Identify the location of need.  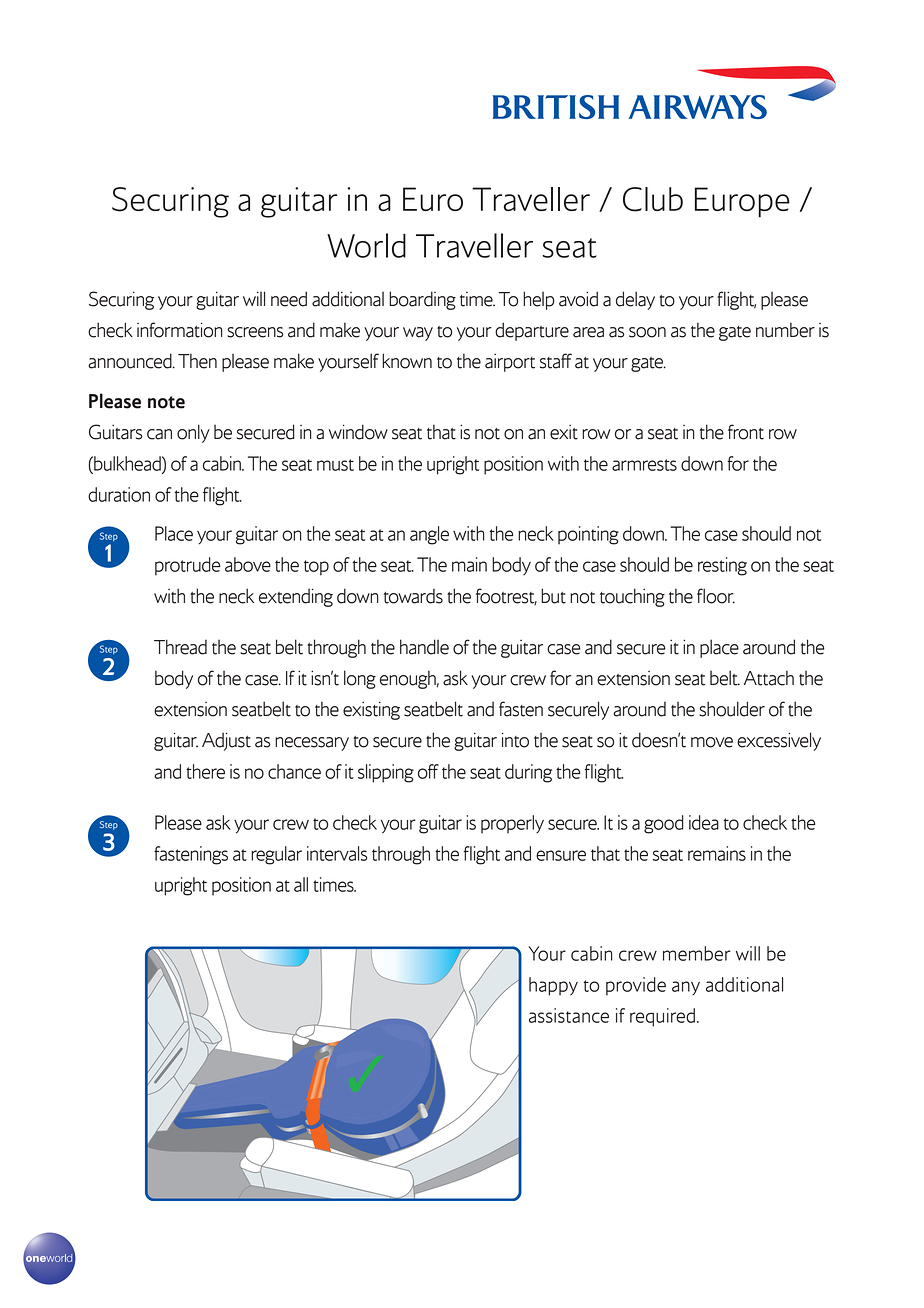
(289, 299).
